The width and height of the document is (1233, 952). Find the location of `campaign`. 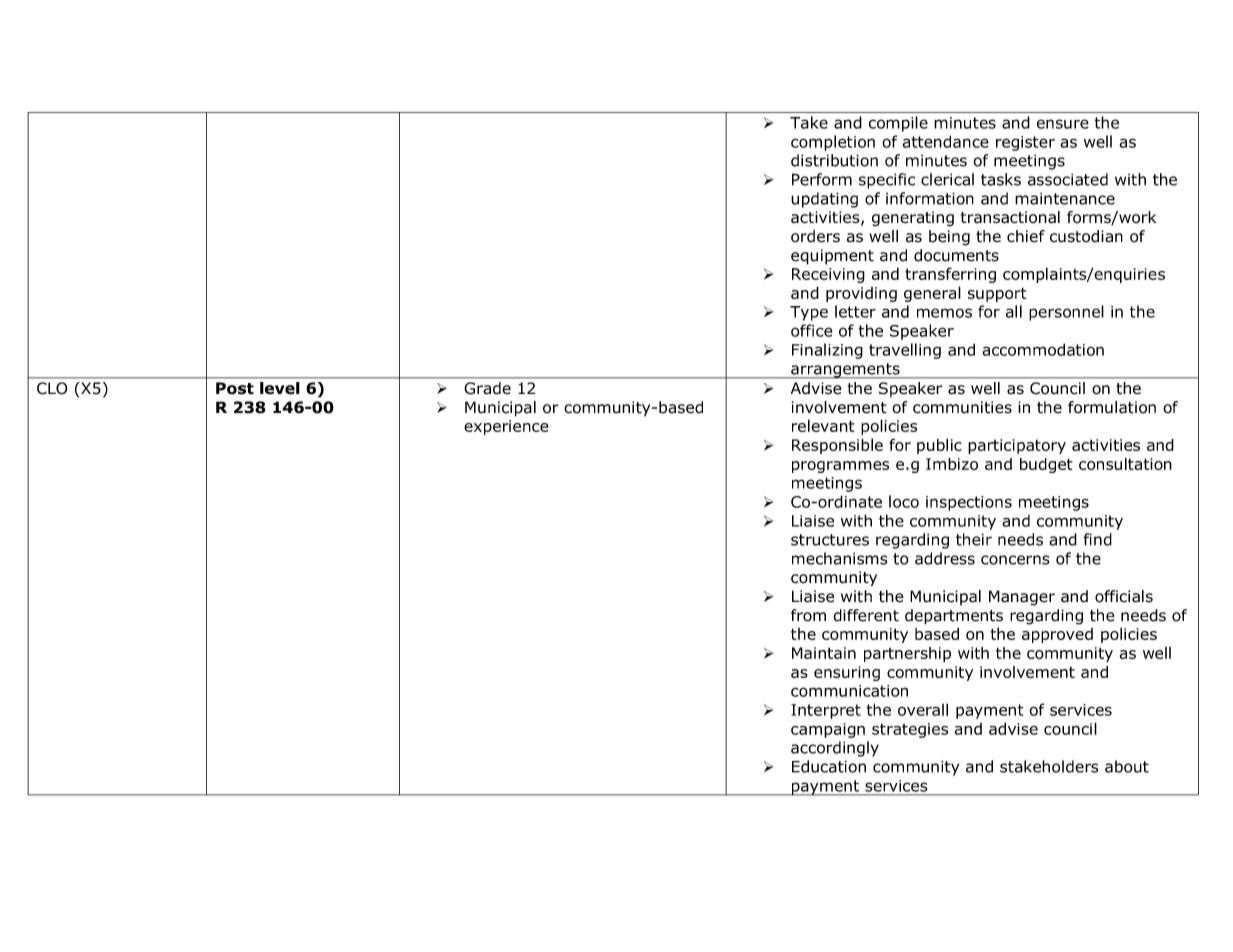

campaign is located at coordinates (828, 730).
